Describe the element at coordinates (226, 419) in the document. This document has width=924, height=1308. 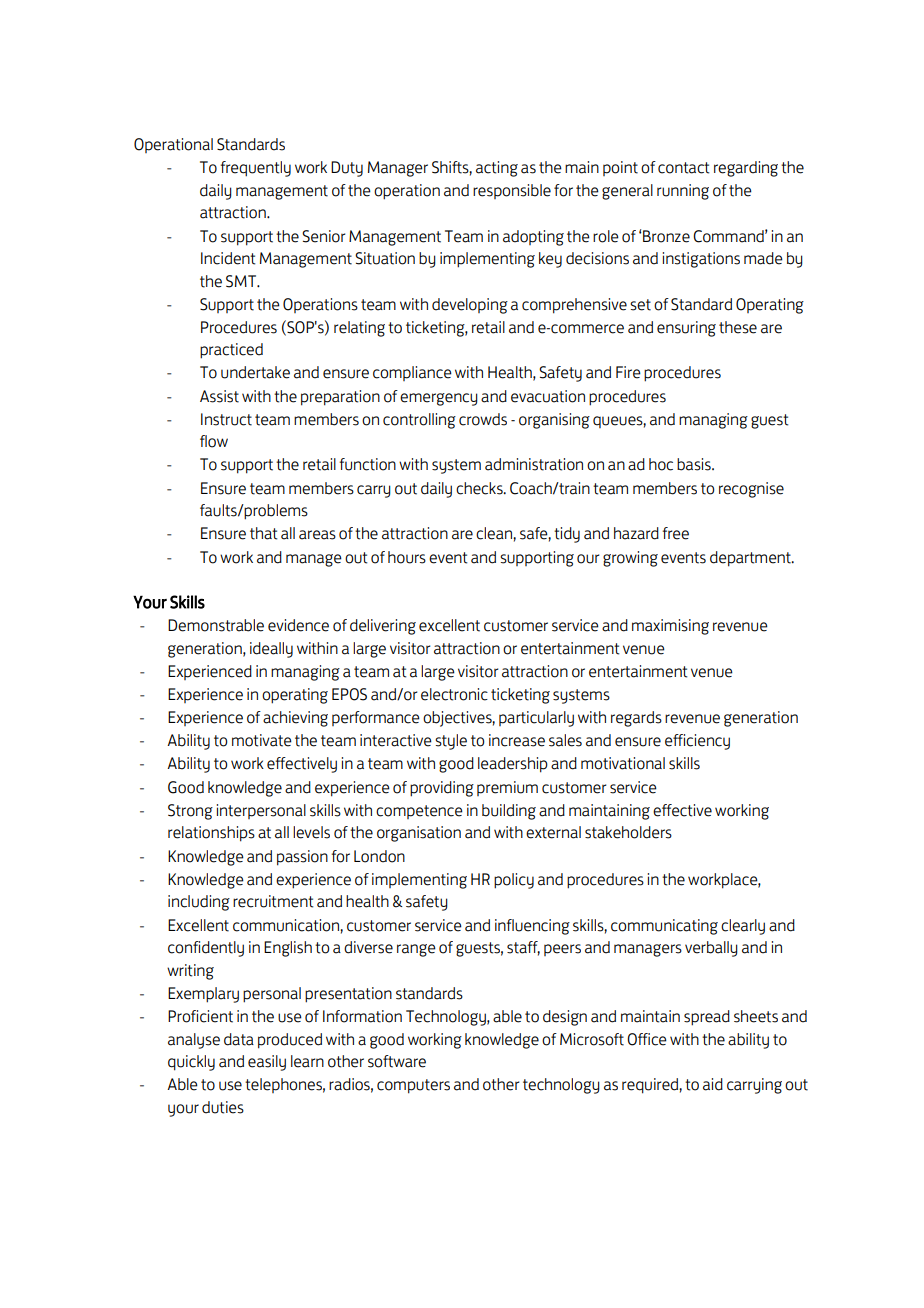
I see `Instruct` at that location.
